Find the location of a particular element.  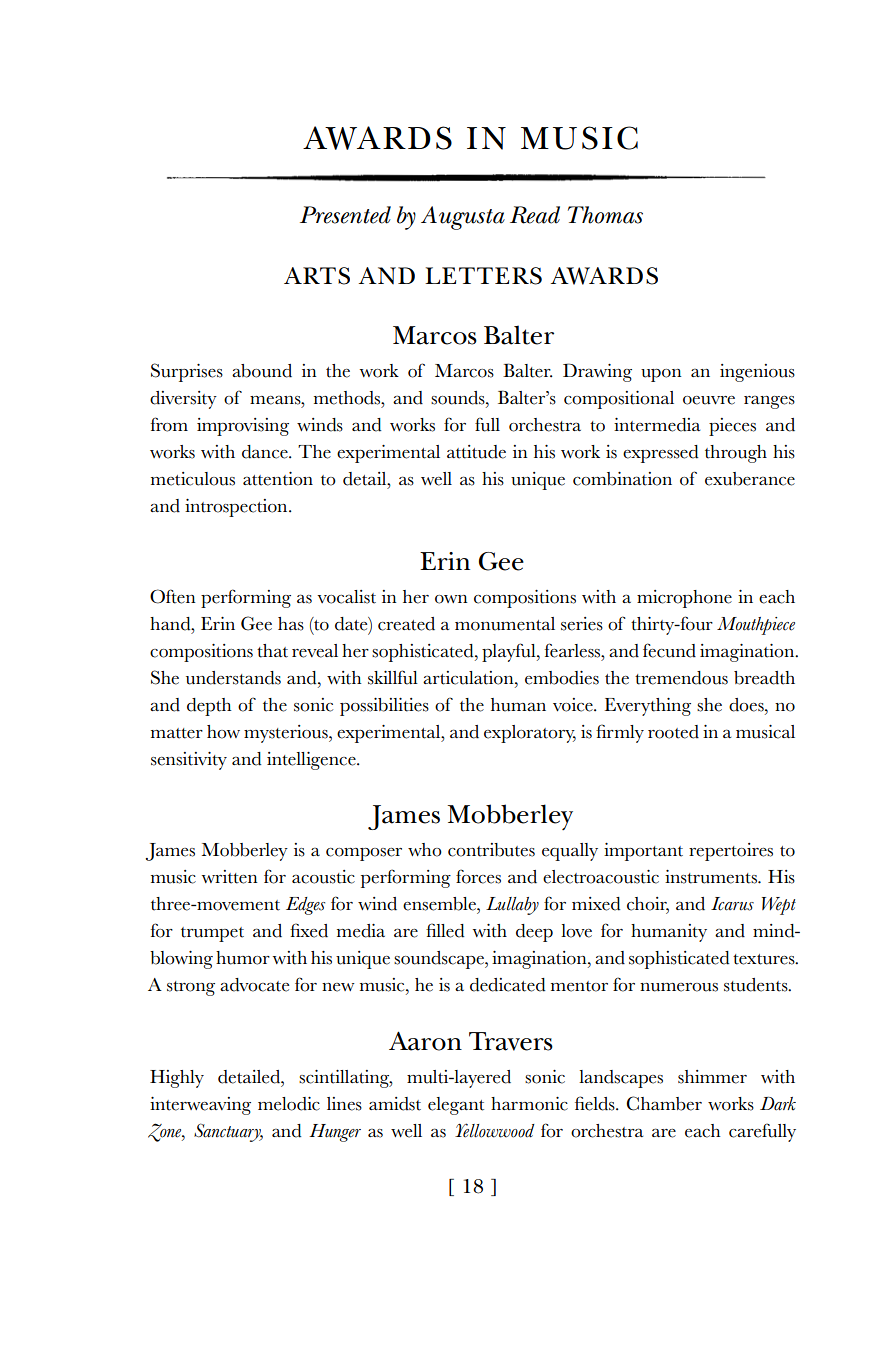

Thomas is located at coordinates (605, 215).
